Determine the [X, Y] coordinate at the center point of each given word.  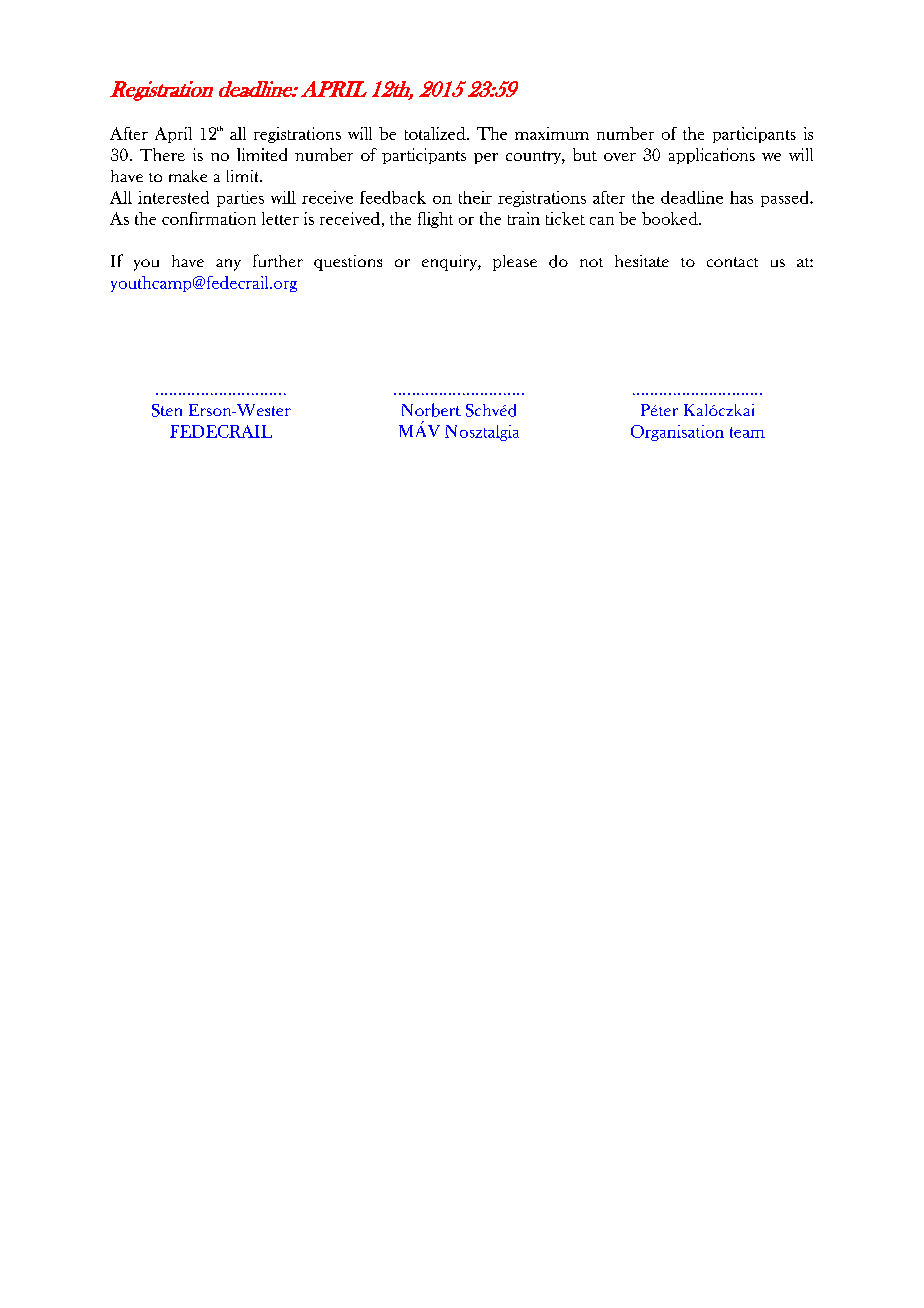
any [228, 265]
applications [712, 156]
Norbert [431, 410]
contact [732, 262]
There [162, 154]
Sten [167, 410]
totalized [436, 133]
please [515, 263]
